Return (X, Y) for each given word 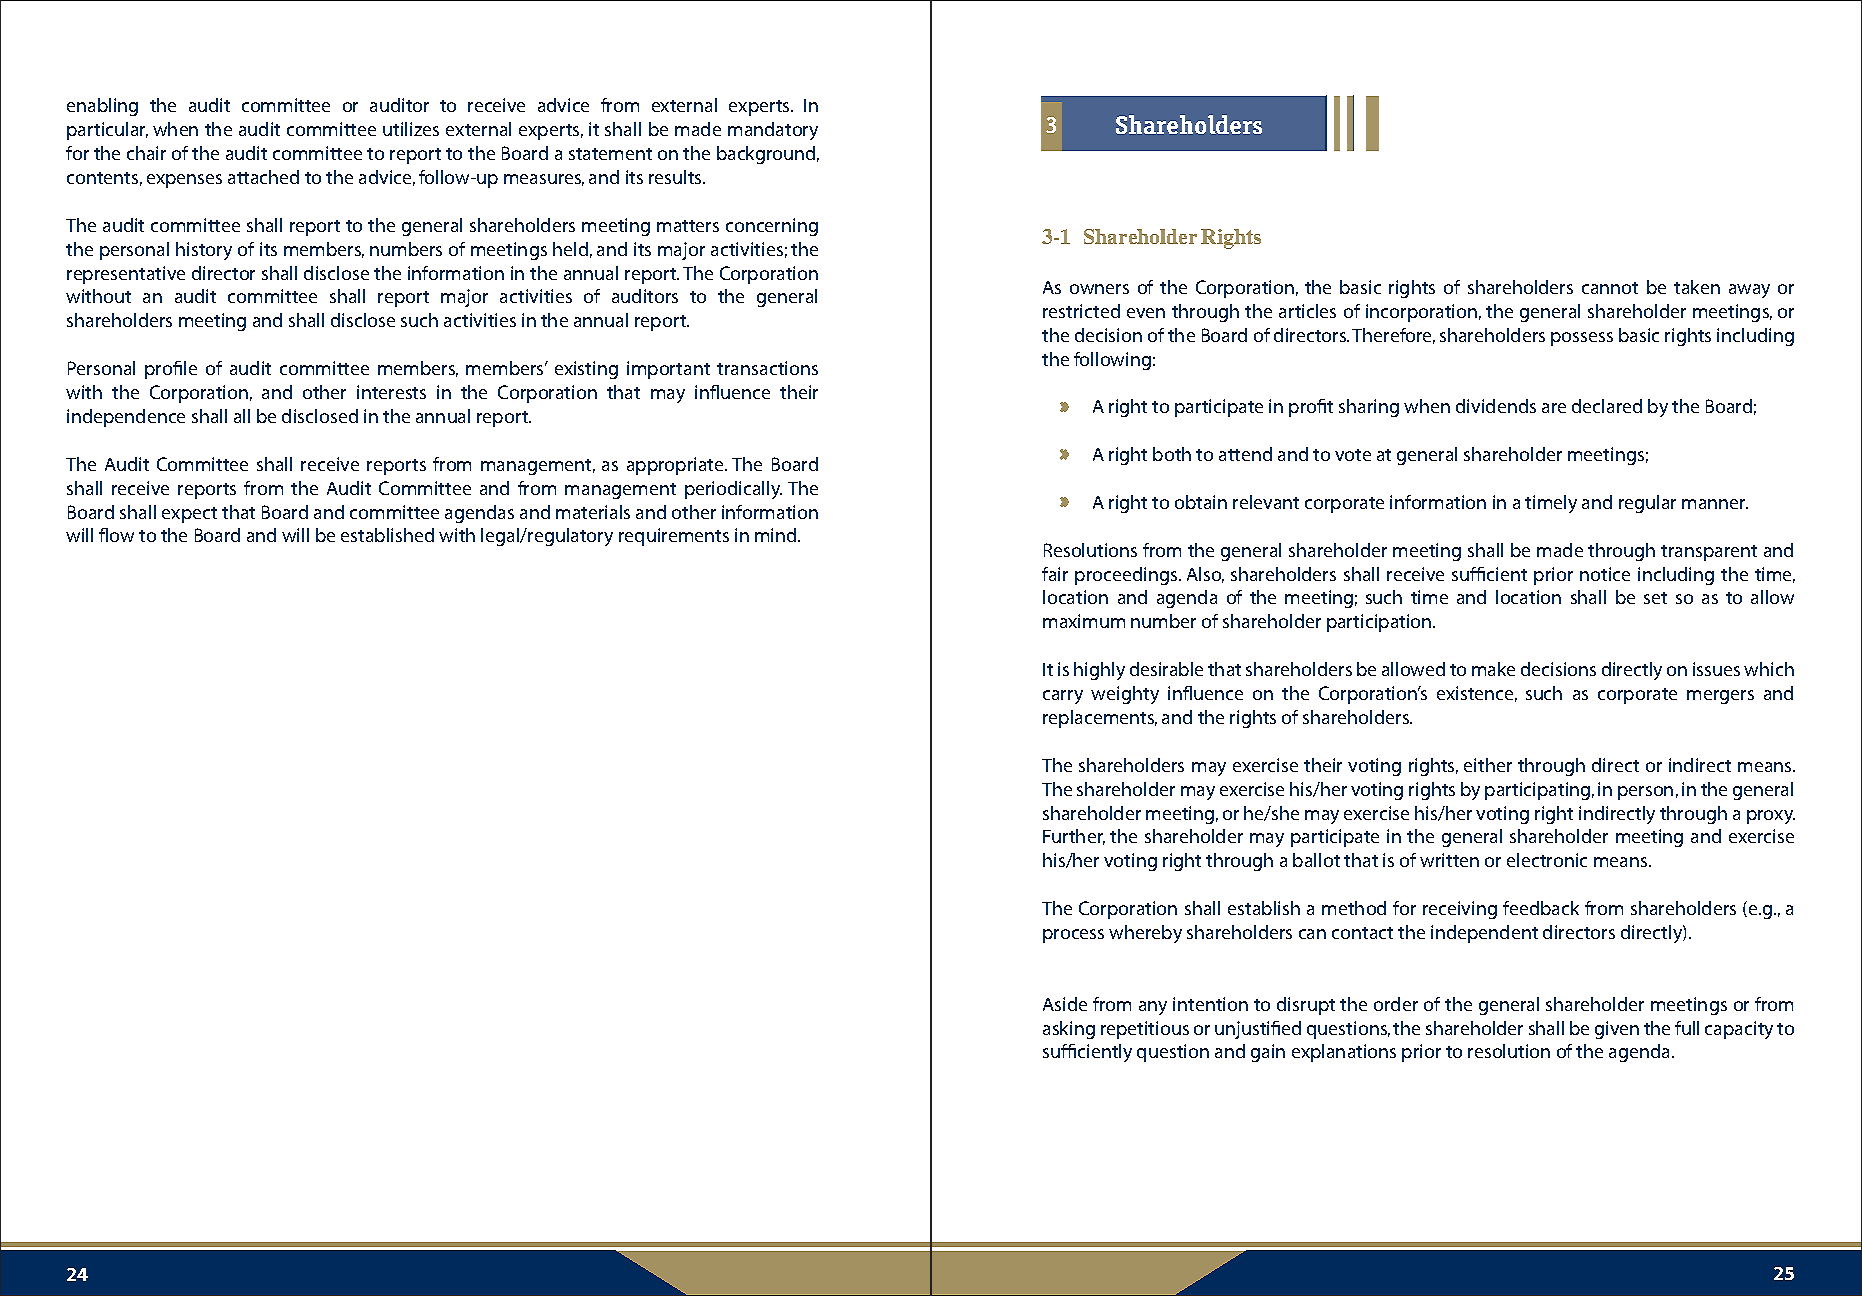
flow (116, 535)
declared (1607, 406)
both (1172, 454)
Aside (1065, 1004)
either (1488, 765)
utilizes (411, 129)
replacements (1100, 719)
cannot (1610, 288)
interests (391, 392)
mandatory (773, 131)
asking (1069, 1030)
